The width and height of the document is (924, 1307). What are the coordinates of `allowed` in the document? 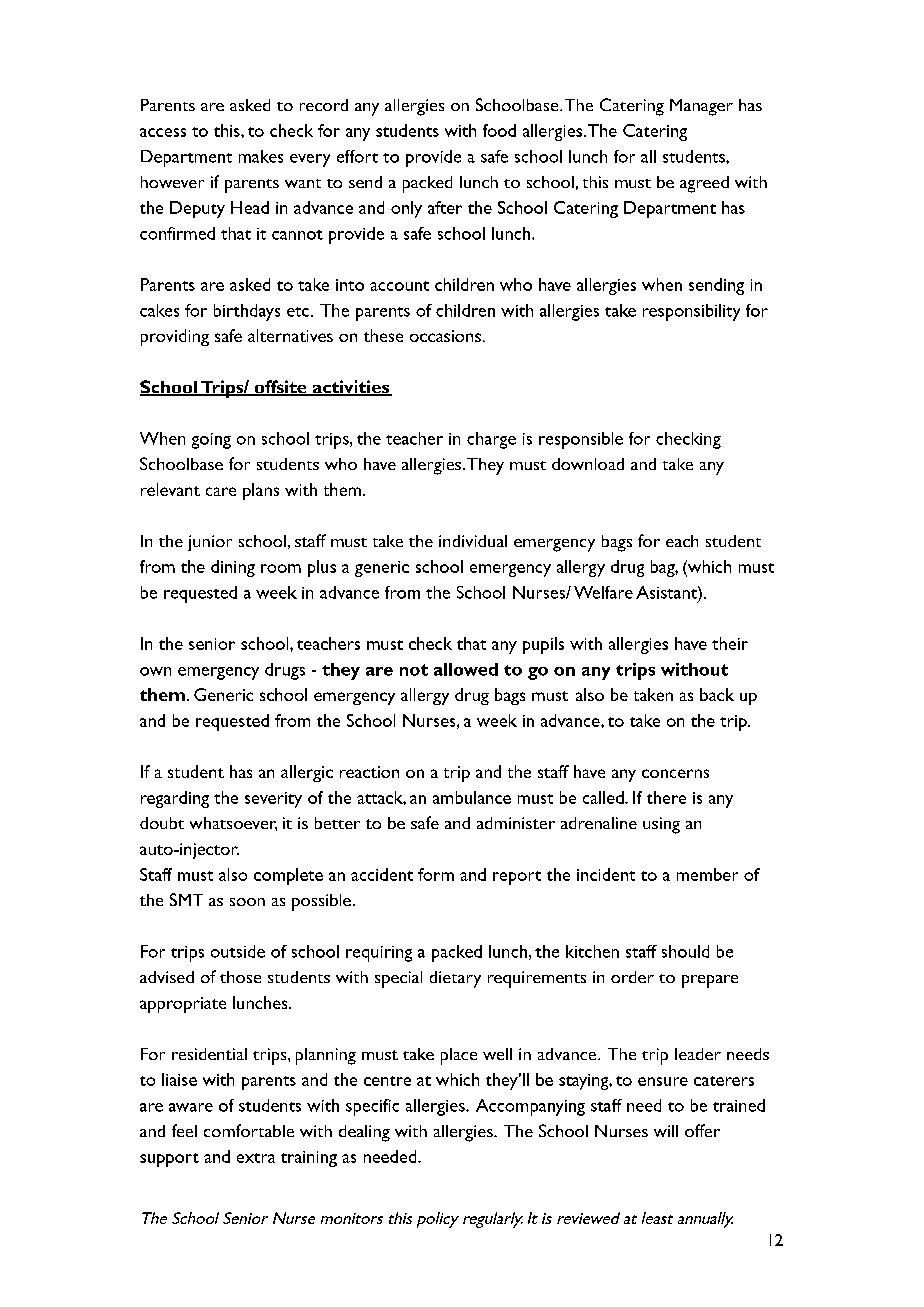 It's located at (466, 669).
